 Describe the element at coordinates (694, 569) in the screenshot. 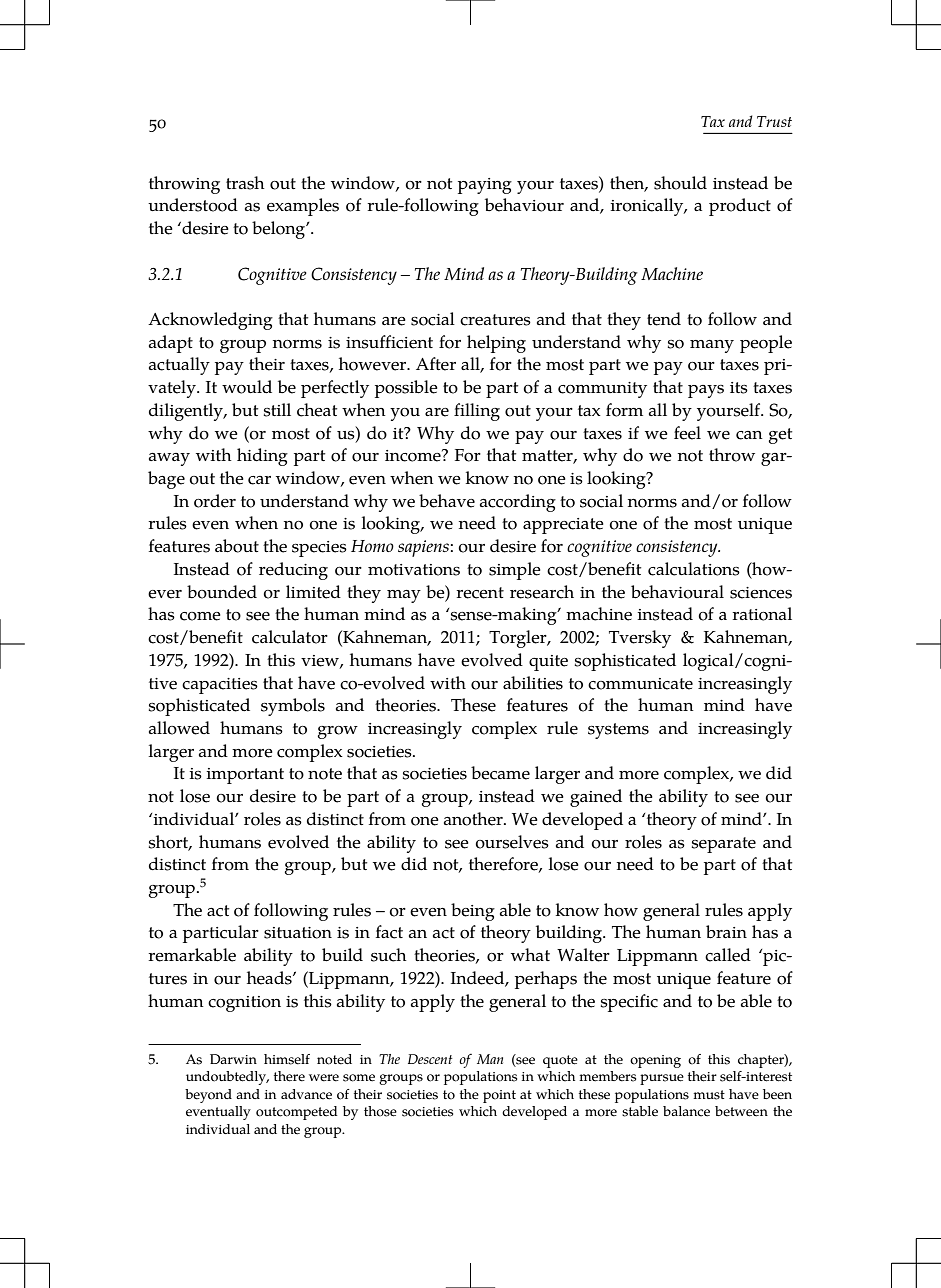

I see `calculations` at that location.
